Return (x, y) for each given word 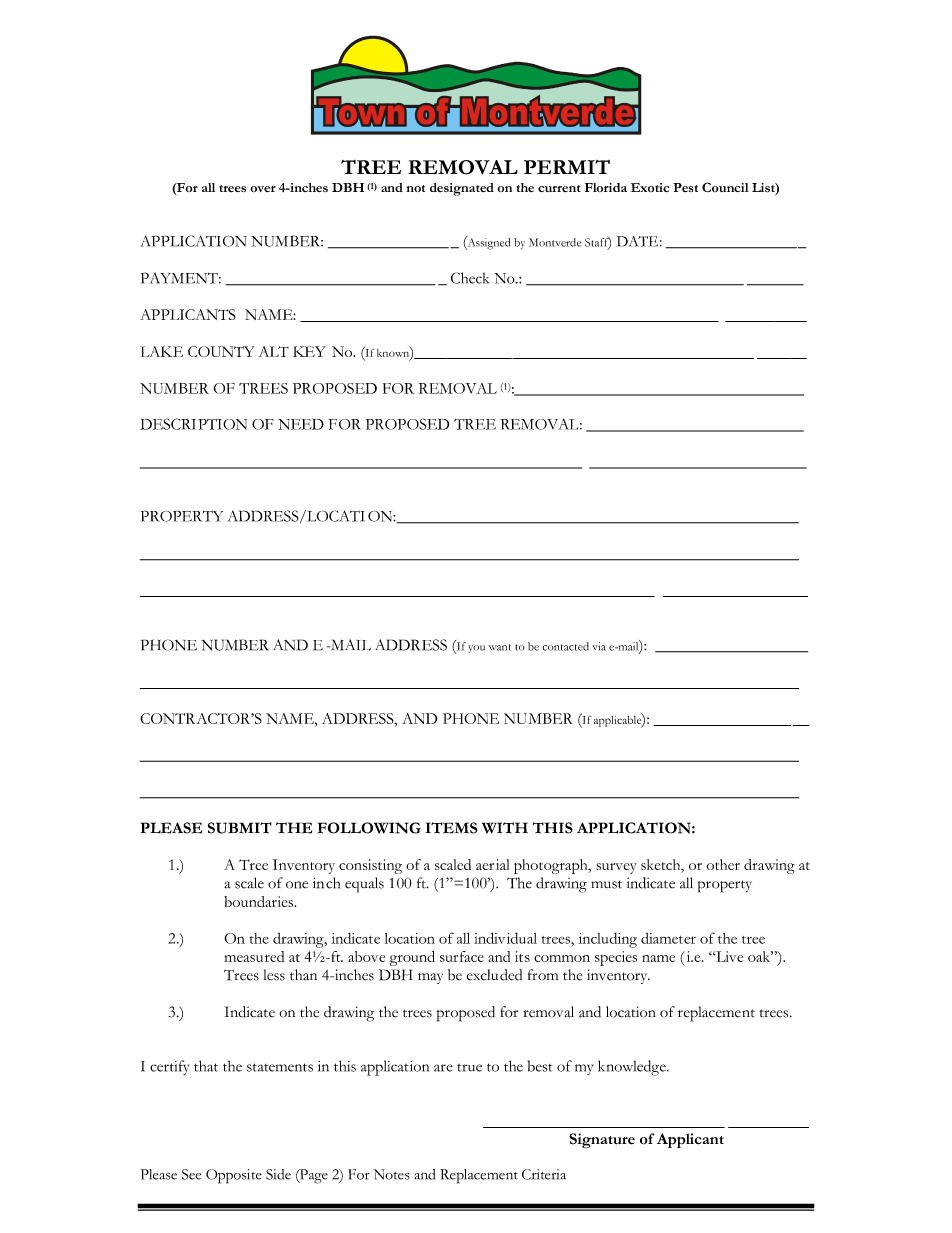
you (476, 649)
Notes (392, 1174)
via (599, 646)
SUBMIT (239, 828)
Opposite (234, 1176)
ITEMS (451, 828)
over (263, 189)
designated (462, 189)
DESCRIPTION (193, 424)
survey (616, 868)
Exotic (650, 187)
